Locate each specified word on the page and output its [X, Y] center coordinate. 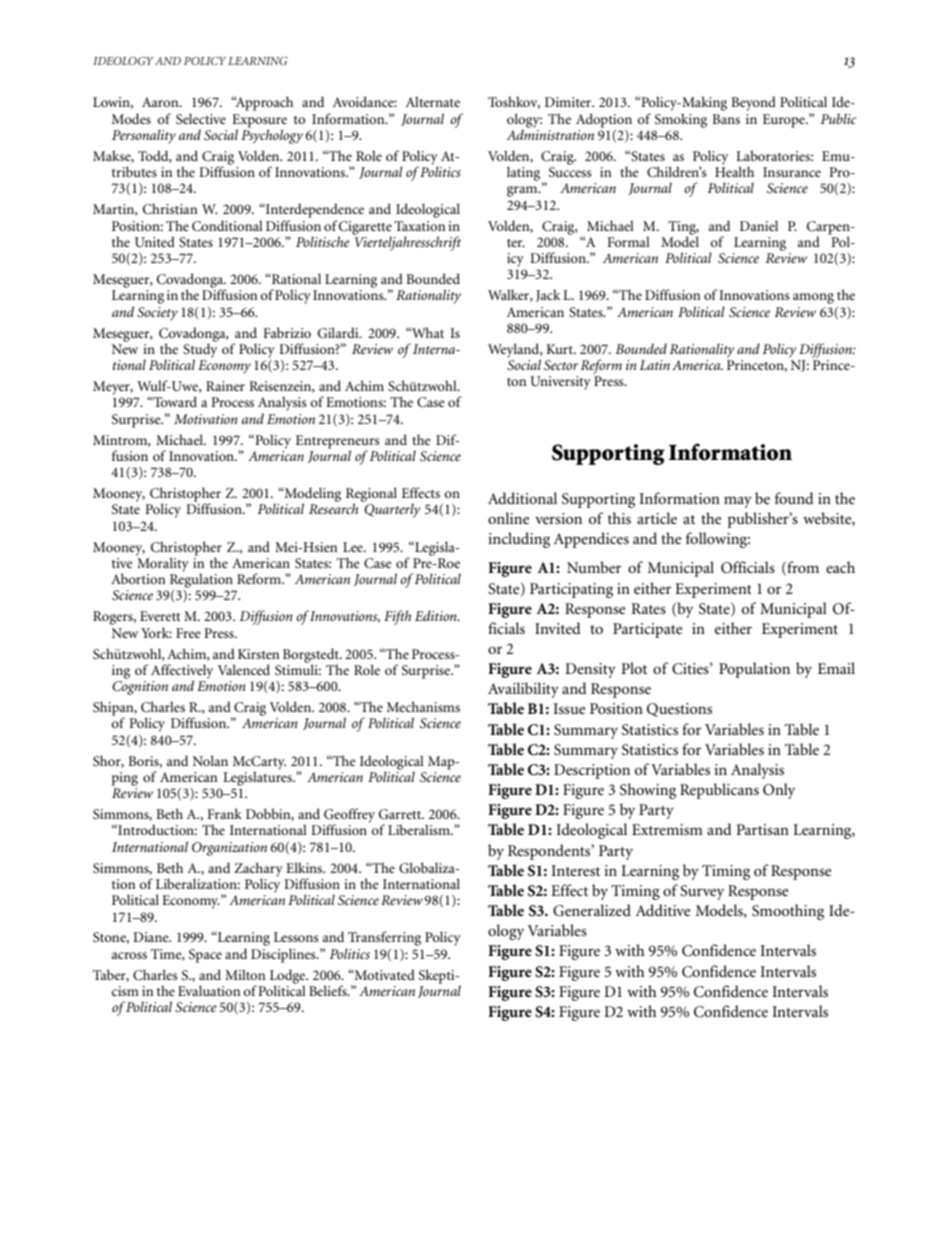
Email [836, 668]
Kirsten [258, 654]
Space [205, 956]
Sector [561, 365]
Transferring [383, 940]
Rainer [225, 386]
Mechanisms [423, 706]
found [794, 498]
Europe [785, 121]
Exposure [259, 121]
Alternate [433, 101]
